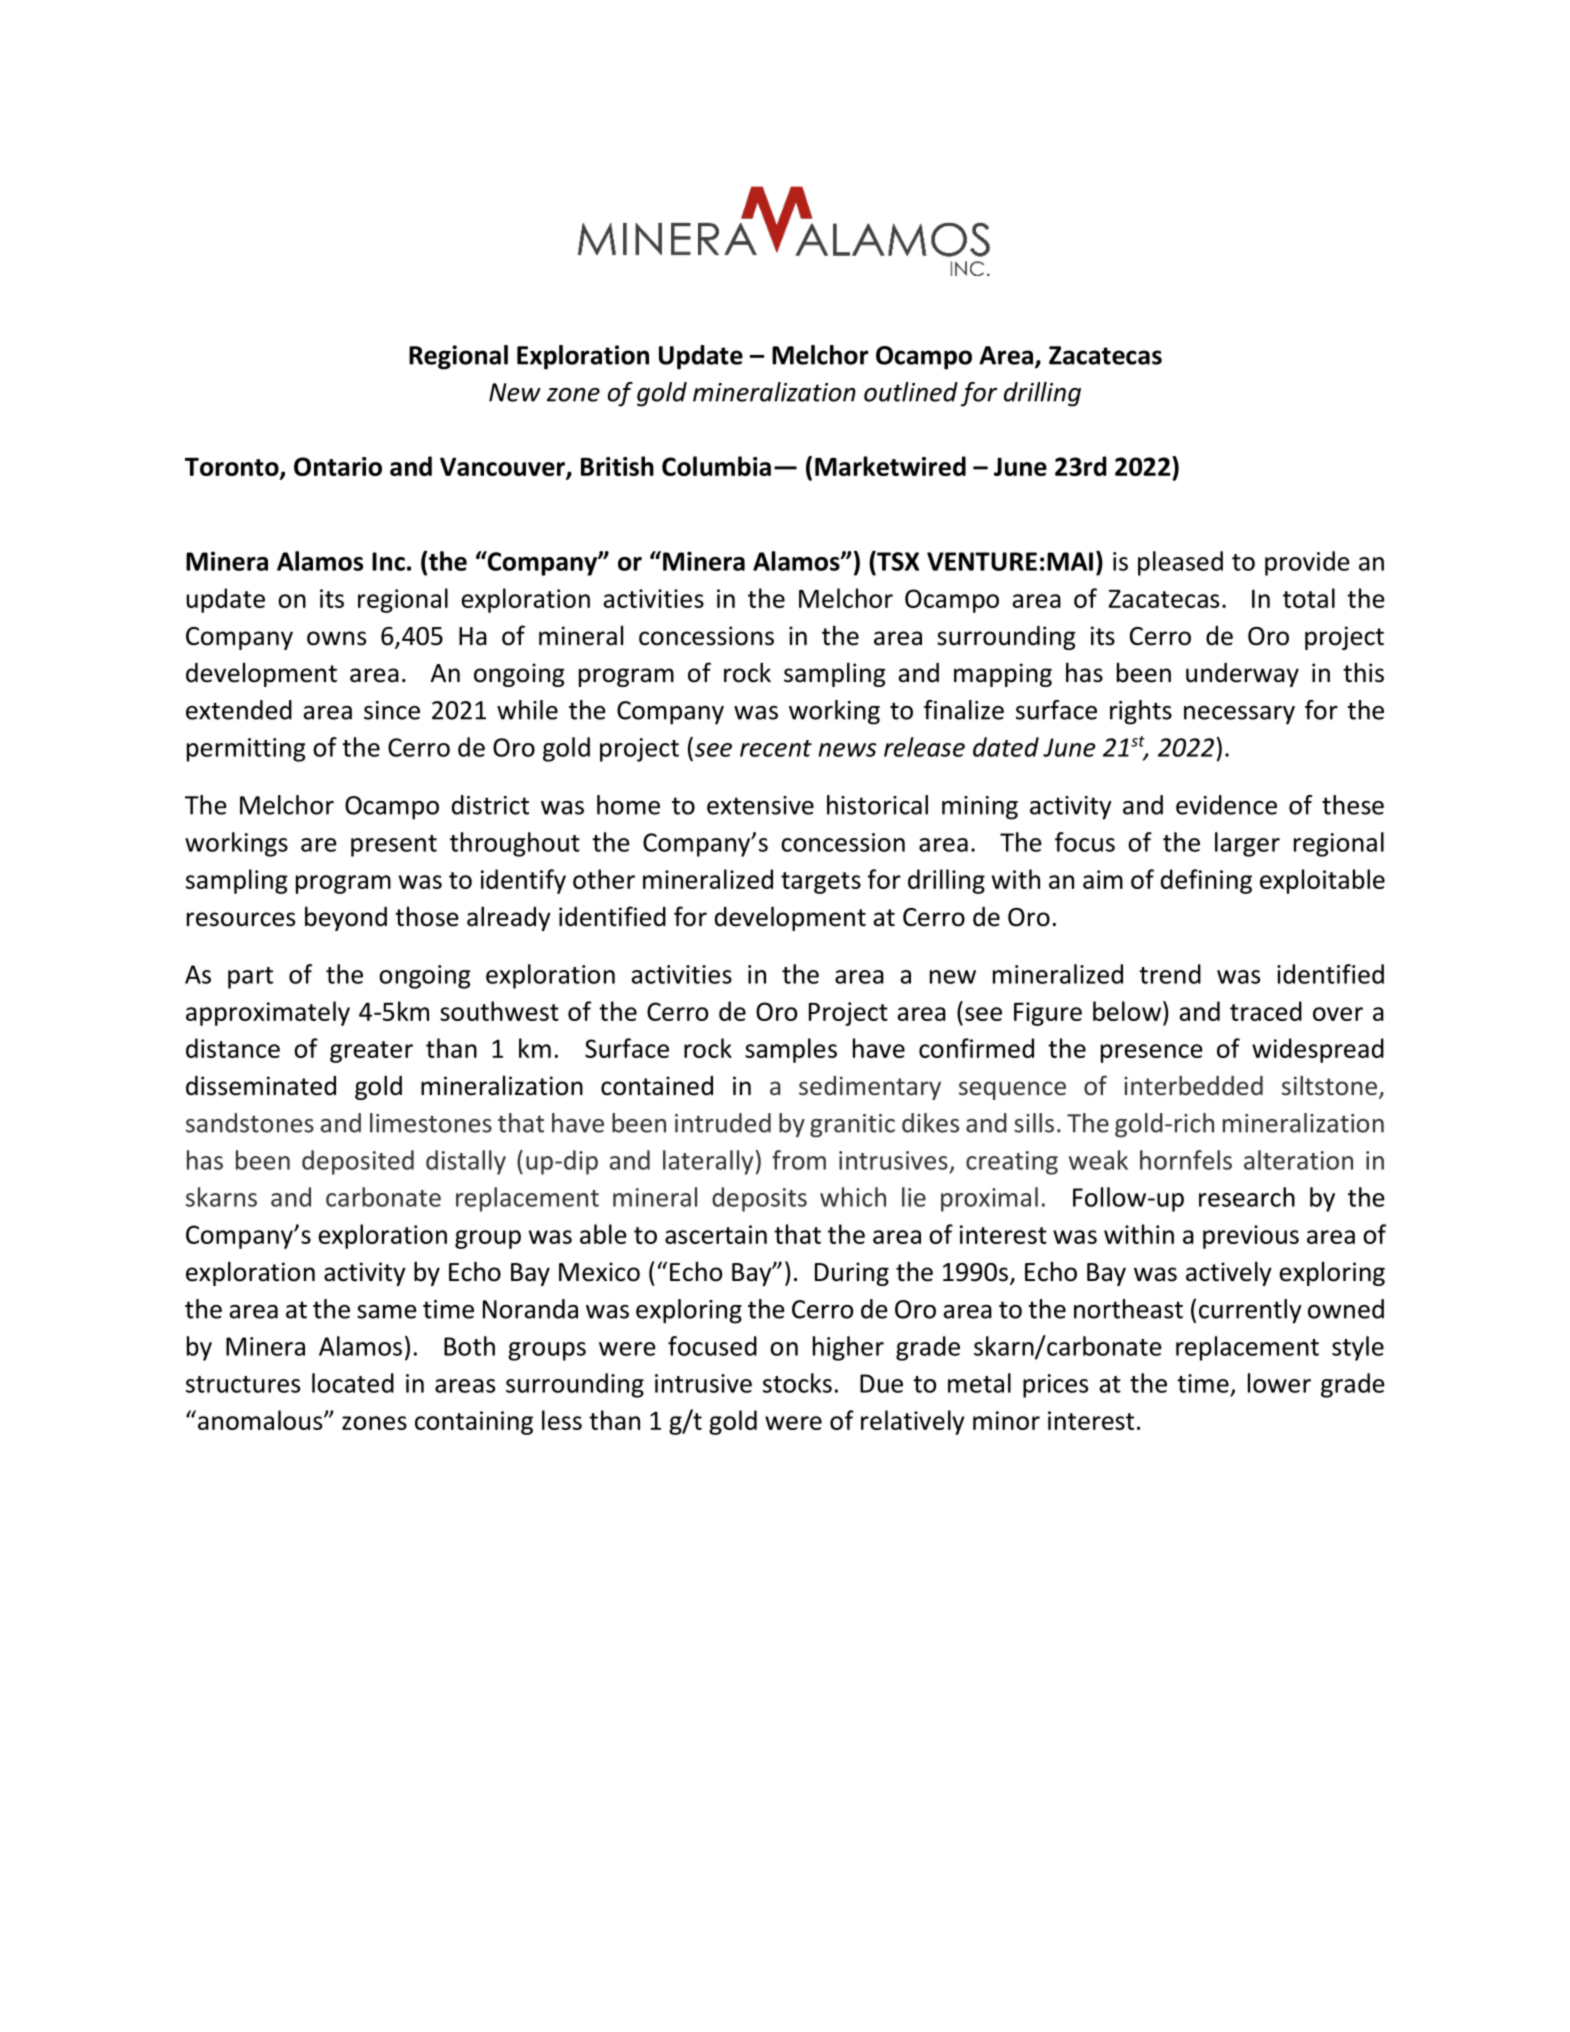 This screenshot has height=2032, width=1570. I want to click on targets, so click(821, 883).
